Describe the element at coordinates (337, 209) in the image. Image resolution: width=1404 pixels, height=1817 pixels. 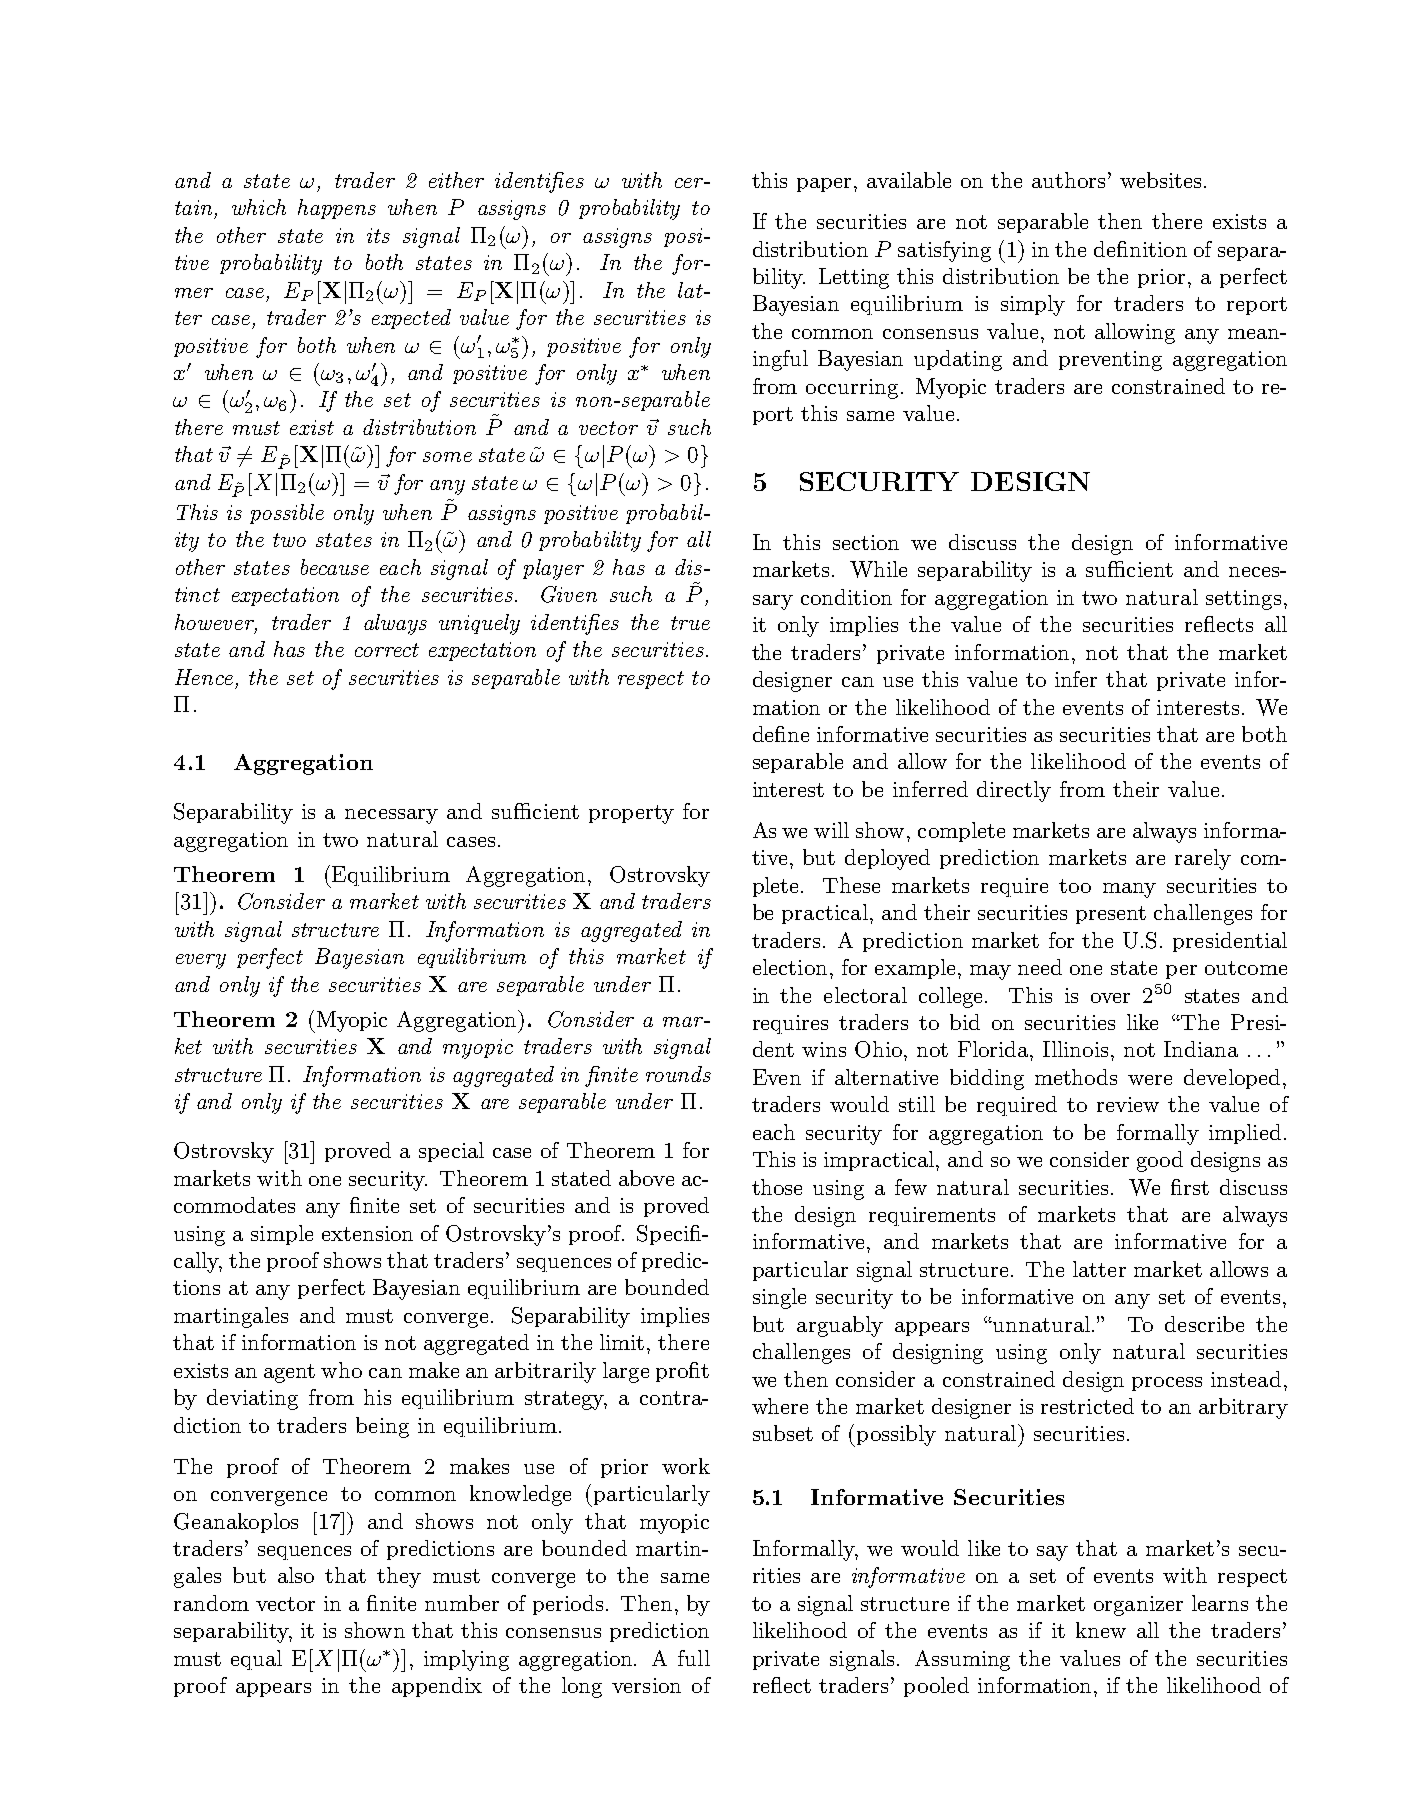
I see `happens` at that location.
